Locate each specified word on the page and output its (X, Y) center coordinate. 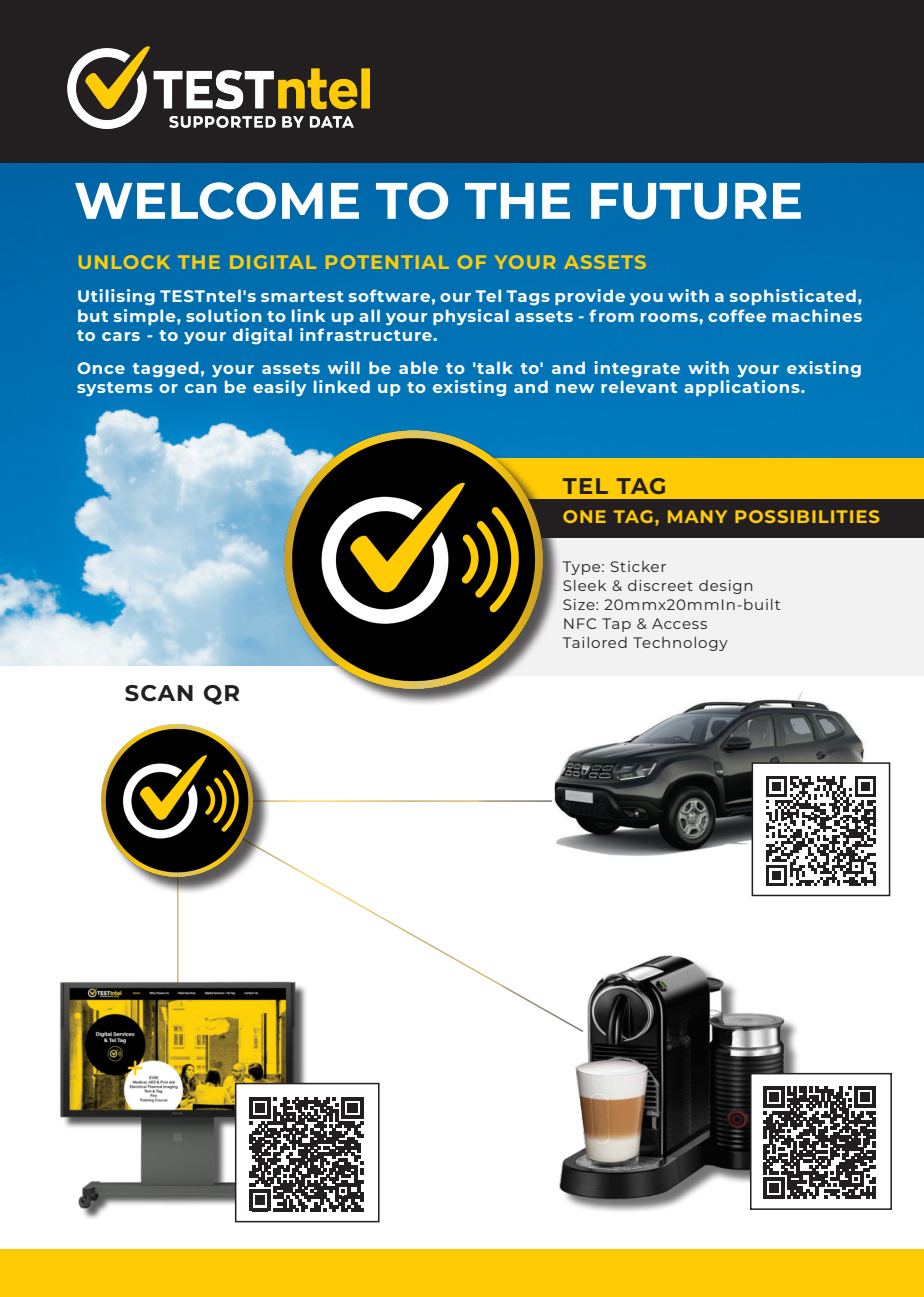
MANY (697, 516)
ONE (584, 516)
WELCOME (217, 201)
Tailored (595, 642)
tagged (166, 369)
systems (115, 389)
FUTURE (696, 201)
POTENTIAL (387, 262)
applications (743, 388)
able (418, 367)
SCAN (159, 693)
